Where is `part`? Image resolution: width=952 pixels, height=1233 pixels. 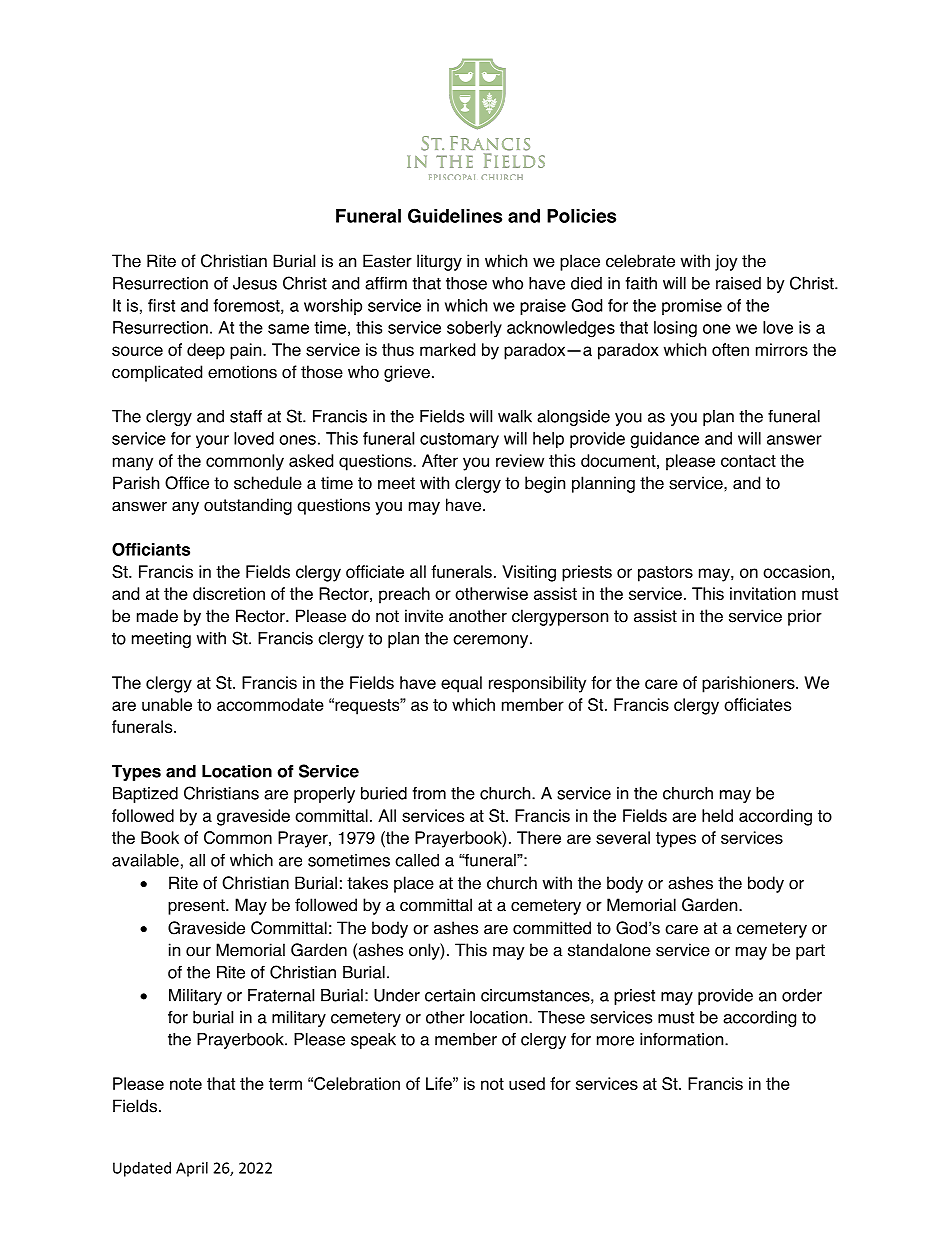
part is located at coordinates (810, 952).
